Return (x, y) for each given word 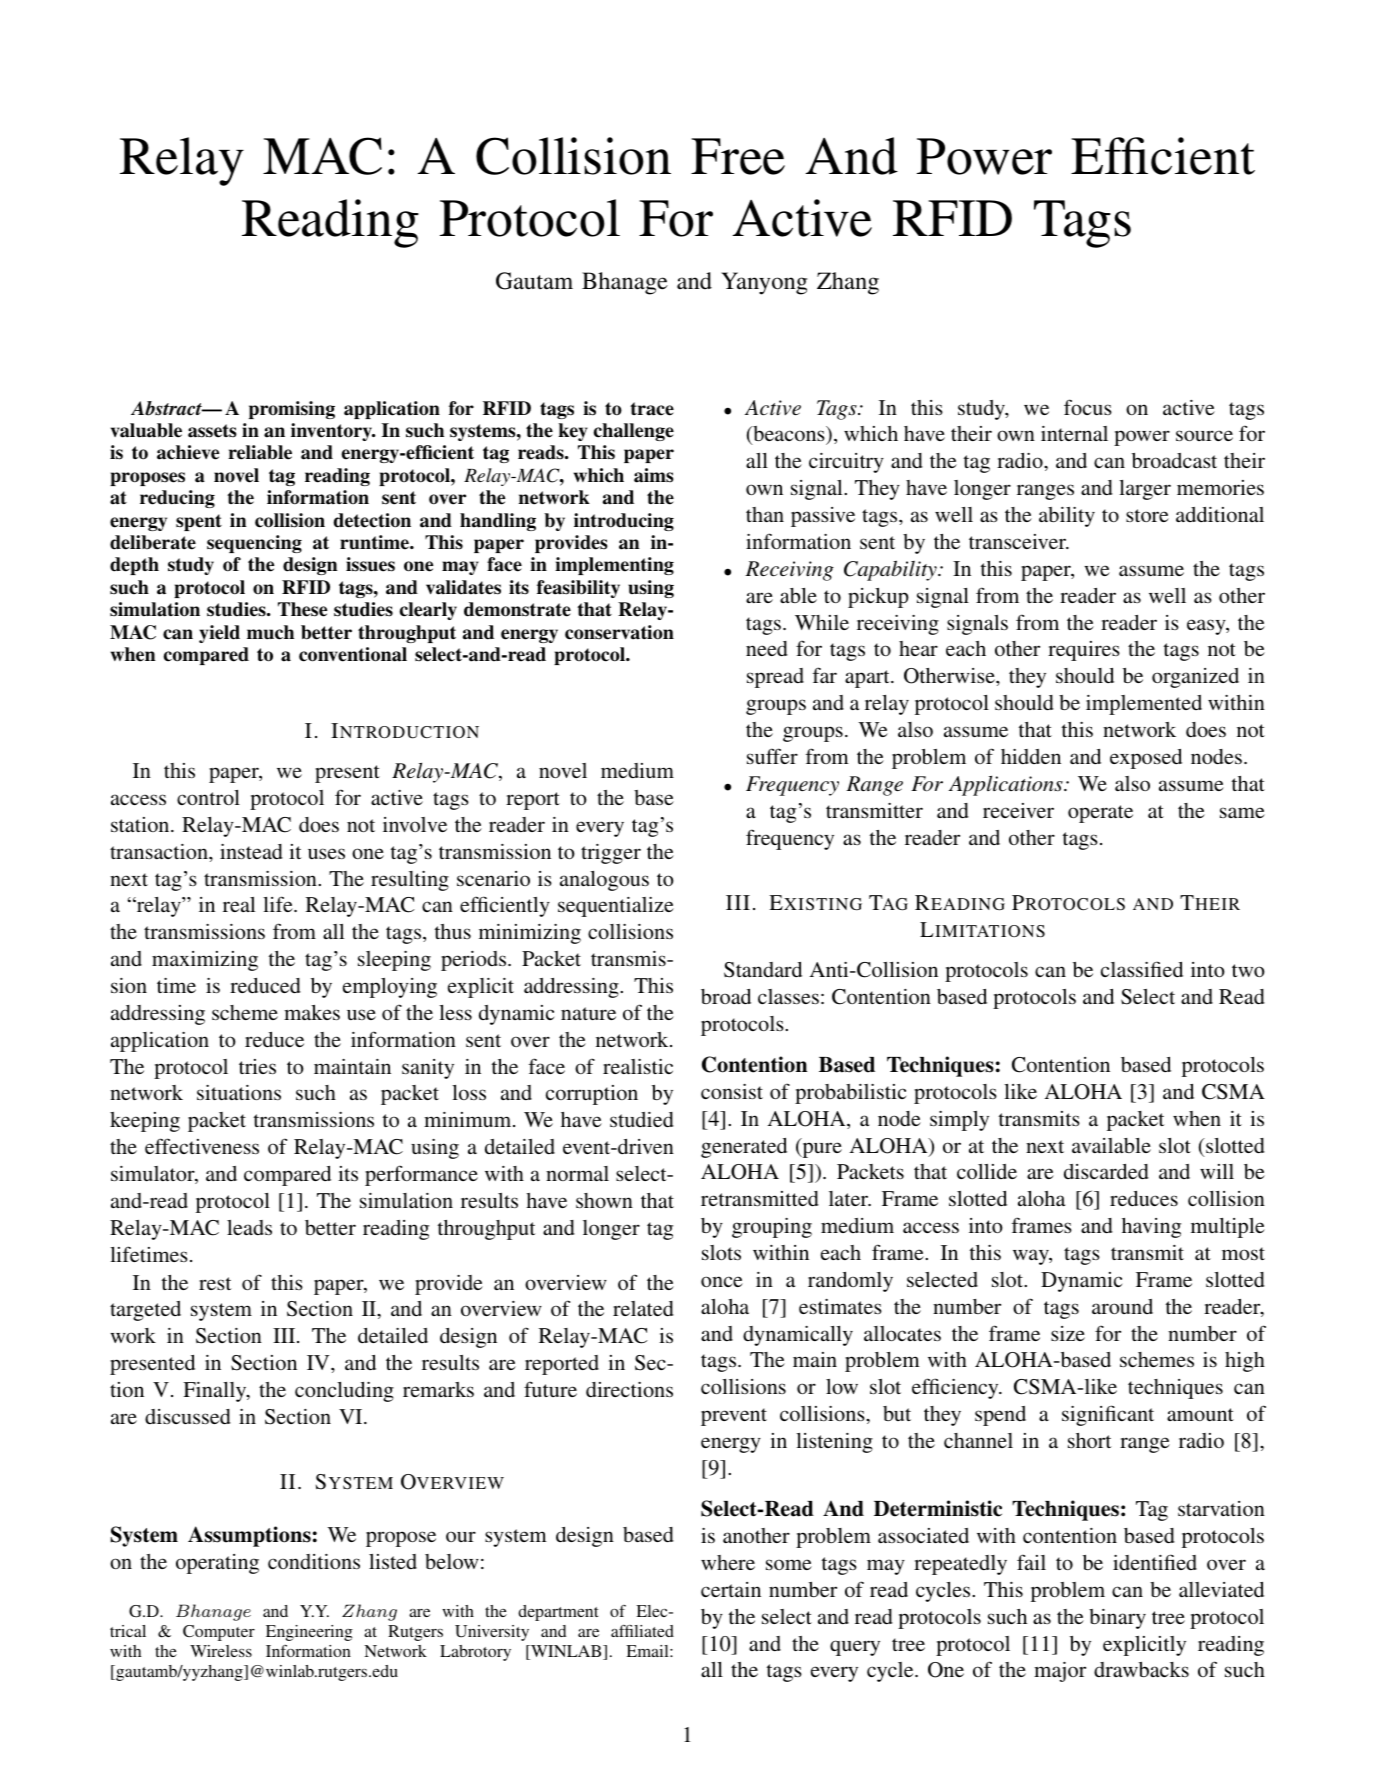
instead (251, 851)
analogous (604, 881)
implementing (614, 566)
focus (1088, 407)
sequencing (254, 544)
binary (1117, 1619)
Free (738, 156)
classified (1142, 969)
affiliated (642, 1631)
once (722, 1281)
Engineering (309, 1633)
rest (215, 1283)
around (1122, 1306)
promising (292, 410)
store (1147, 515)
